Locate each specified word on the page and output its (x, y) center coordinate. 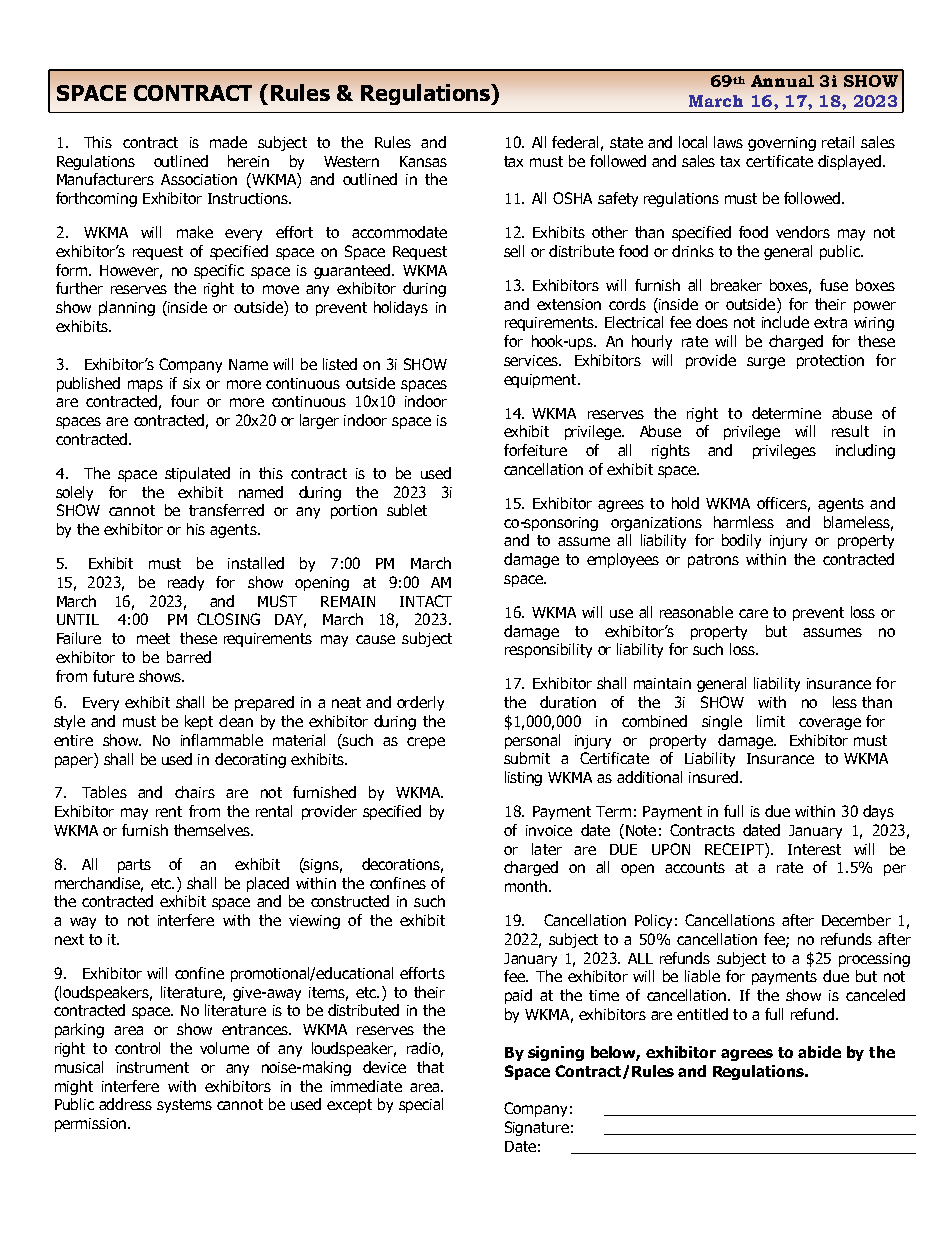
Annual (782, 81)
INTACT (426, 601)
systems (184, 1106)
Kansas (423, 161)
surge (766, 363)
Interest (814, 849)
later (547, 849)
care (753, 613)
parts (134, 866)
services (532, 360)
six (191, 383)
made (228, 142)
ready (186, 583)
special (421, 1105)
